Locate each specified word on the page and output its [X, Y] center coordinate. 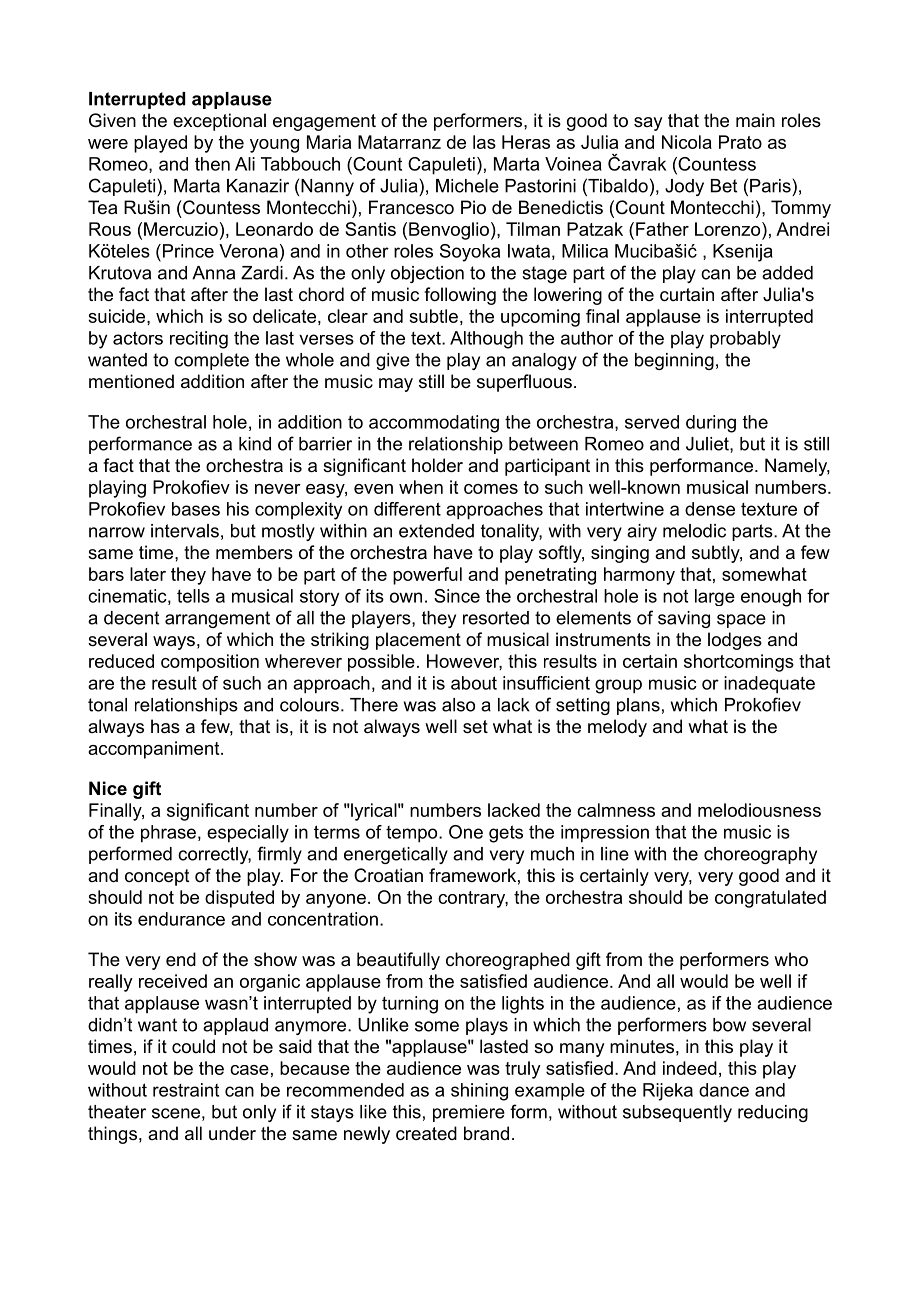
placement [418, 641]
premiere [469, 1113]
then [212, 164]
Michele [467, 186]
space [741, 621]
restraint [186, 1090]
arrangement [217, 619]
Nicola [687, 142]
